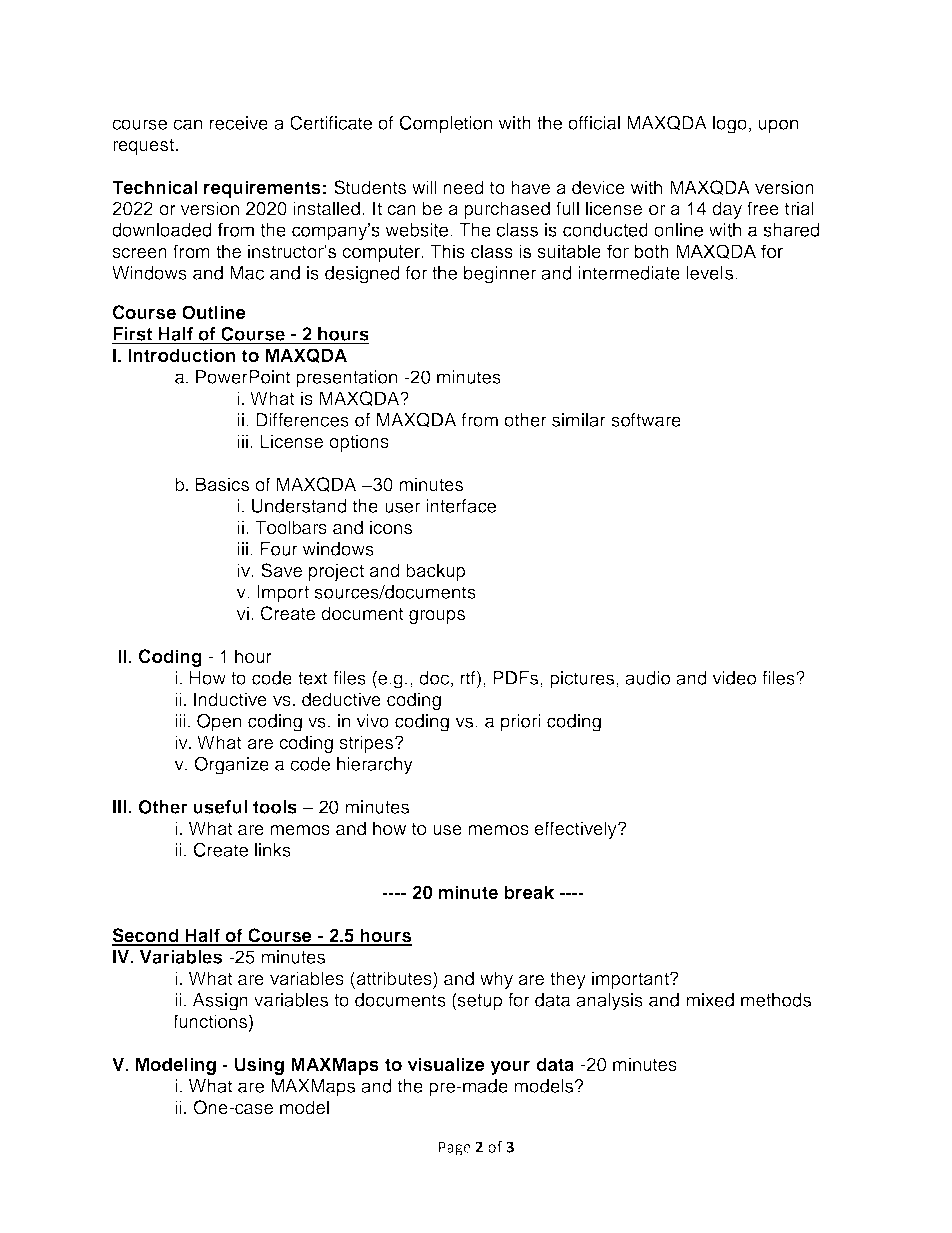 Image resolution: width=952 pixels, height=1233 pixels. I want to click on hierarchy, so click(375, 766).
